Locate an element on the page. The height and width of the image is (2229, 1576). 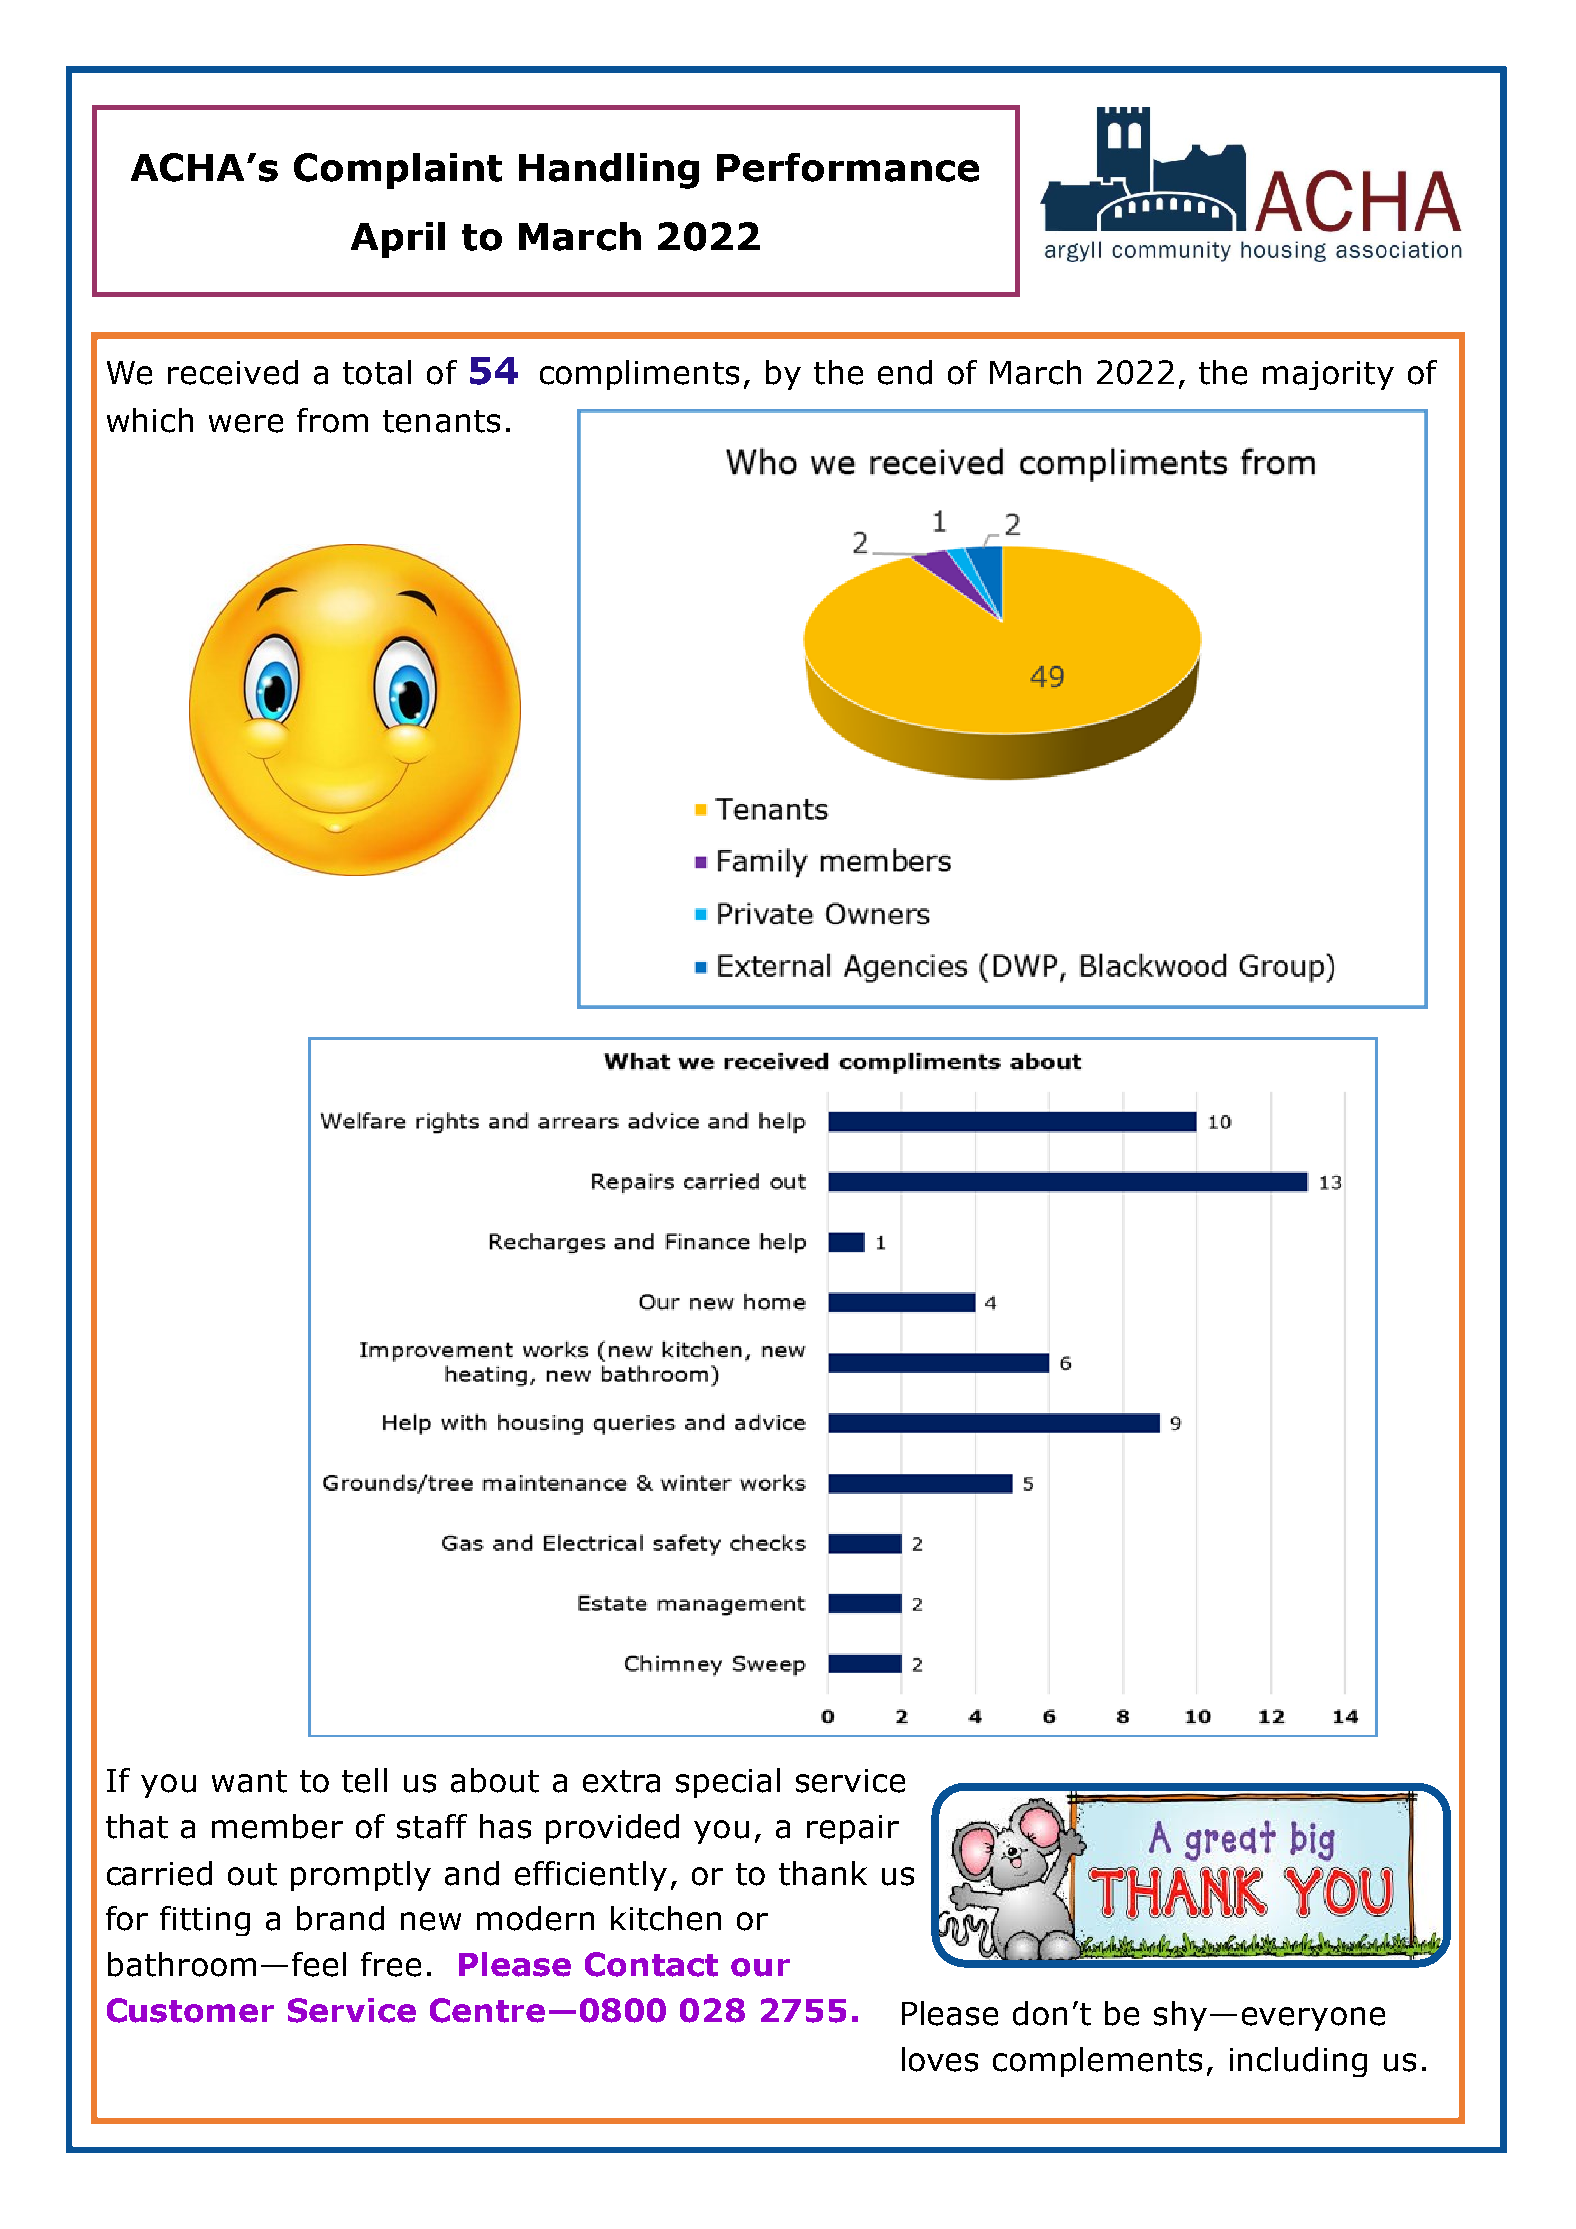
thank is located at coordinates (823, 1873).
